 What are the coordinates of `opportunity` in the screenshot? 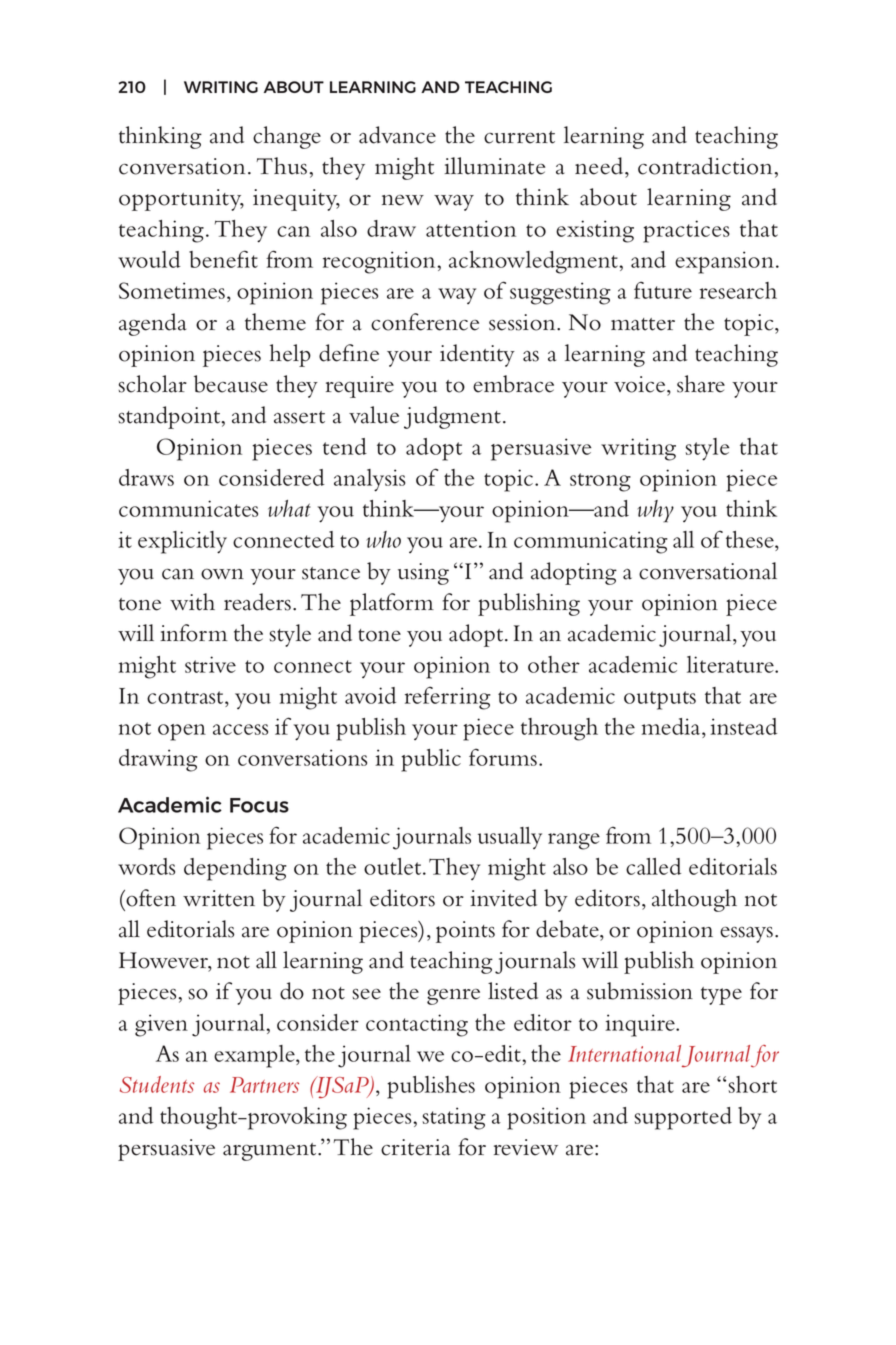 It's located at (181, 200).
